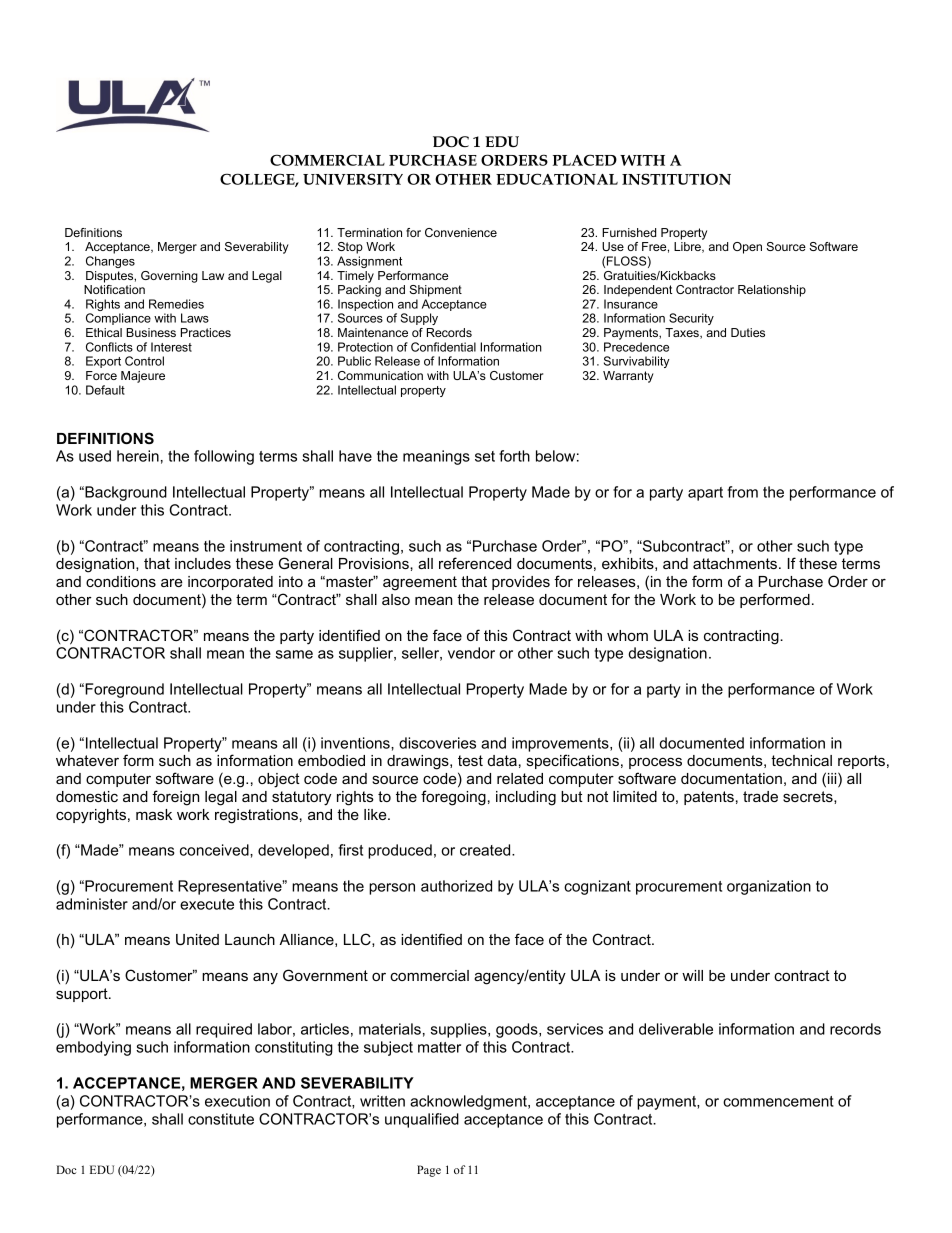  I want to click on herein, so click(138, 456).
